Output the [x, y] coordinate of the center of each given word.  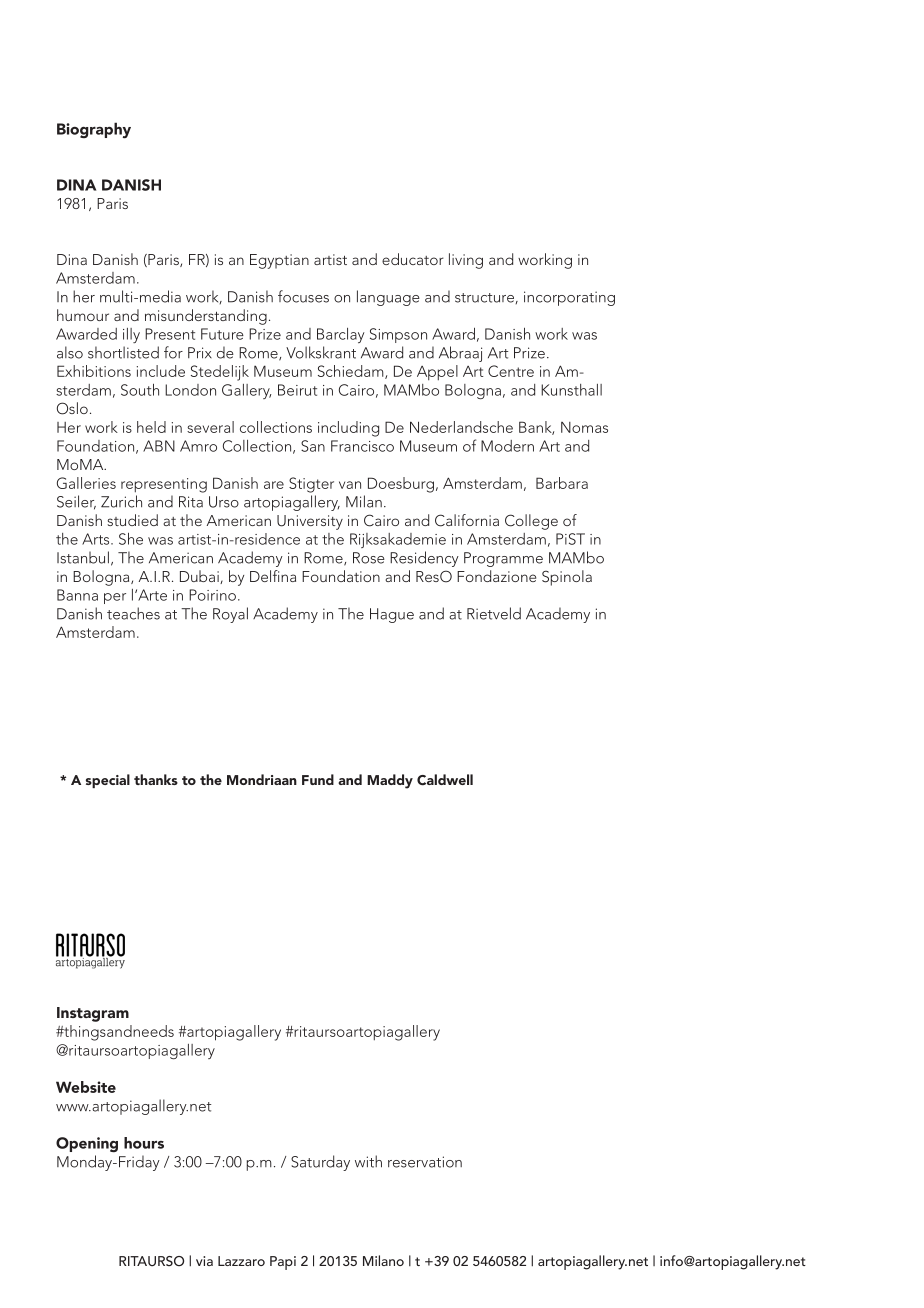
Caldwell [445, 780]
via [204, 1261]
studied [132, 520]
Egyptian [279, 261]
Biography [94, 130]
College [531, 522]
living [466, 261]
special [108, 781]
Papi [283, 1263]
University [310, 522]
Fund [318, 779]
